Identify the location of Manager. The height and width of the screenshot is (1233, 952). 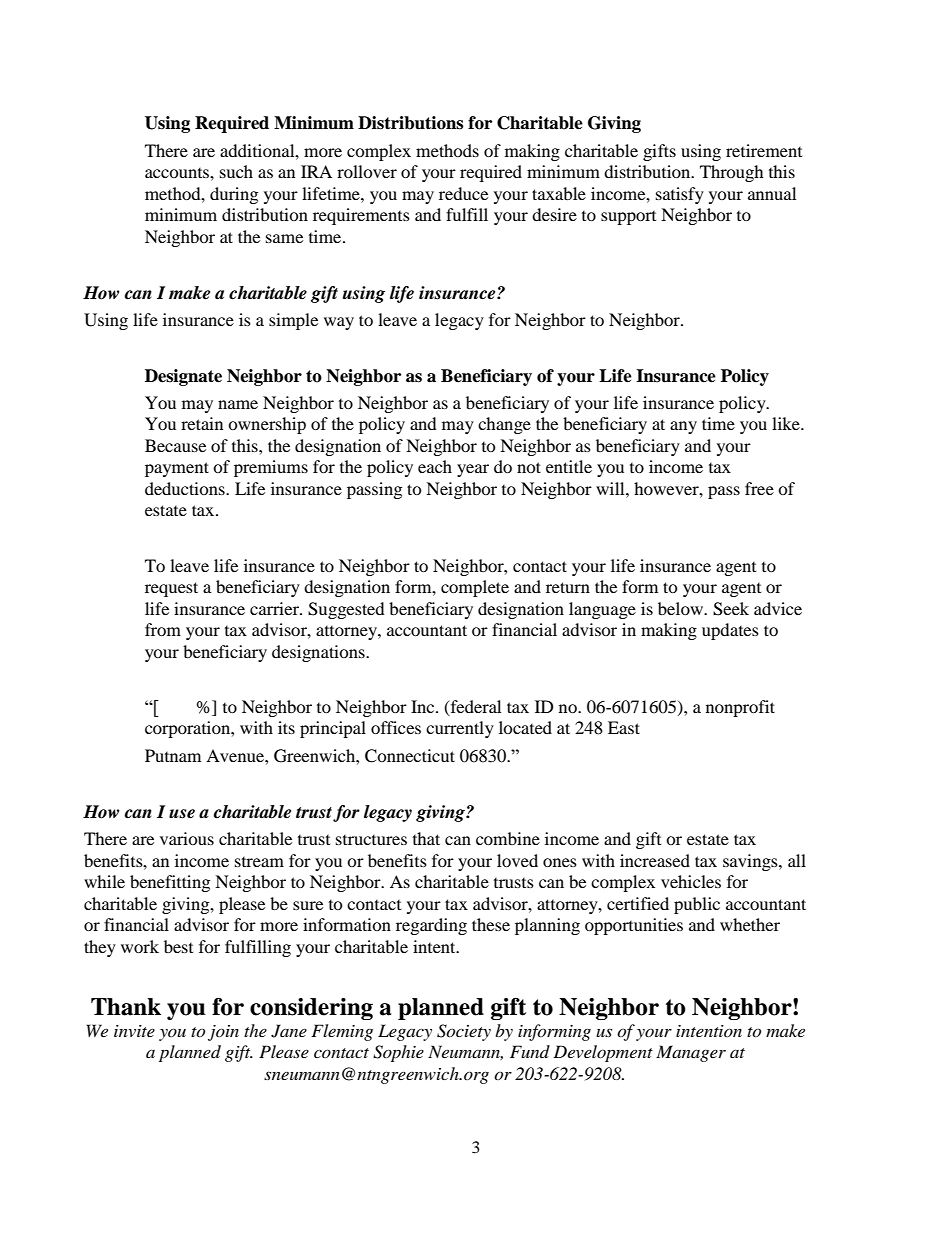
(691, 1053).
